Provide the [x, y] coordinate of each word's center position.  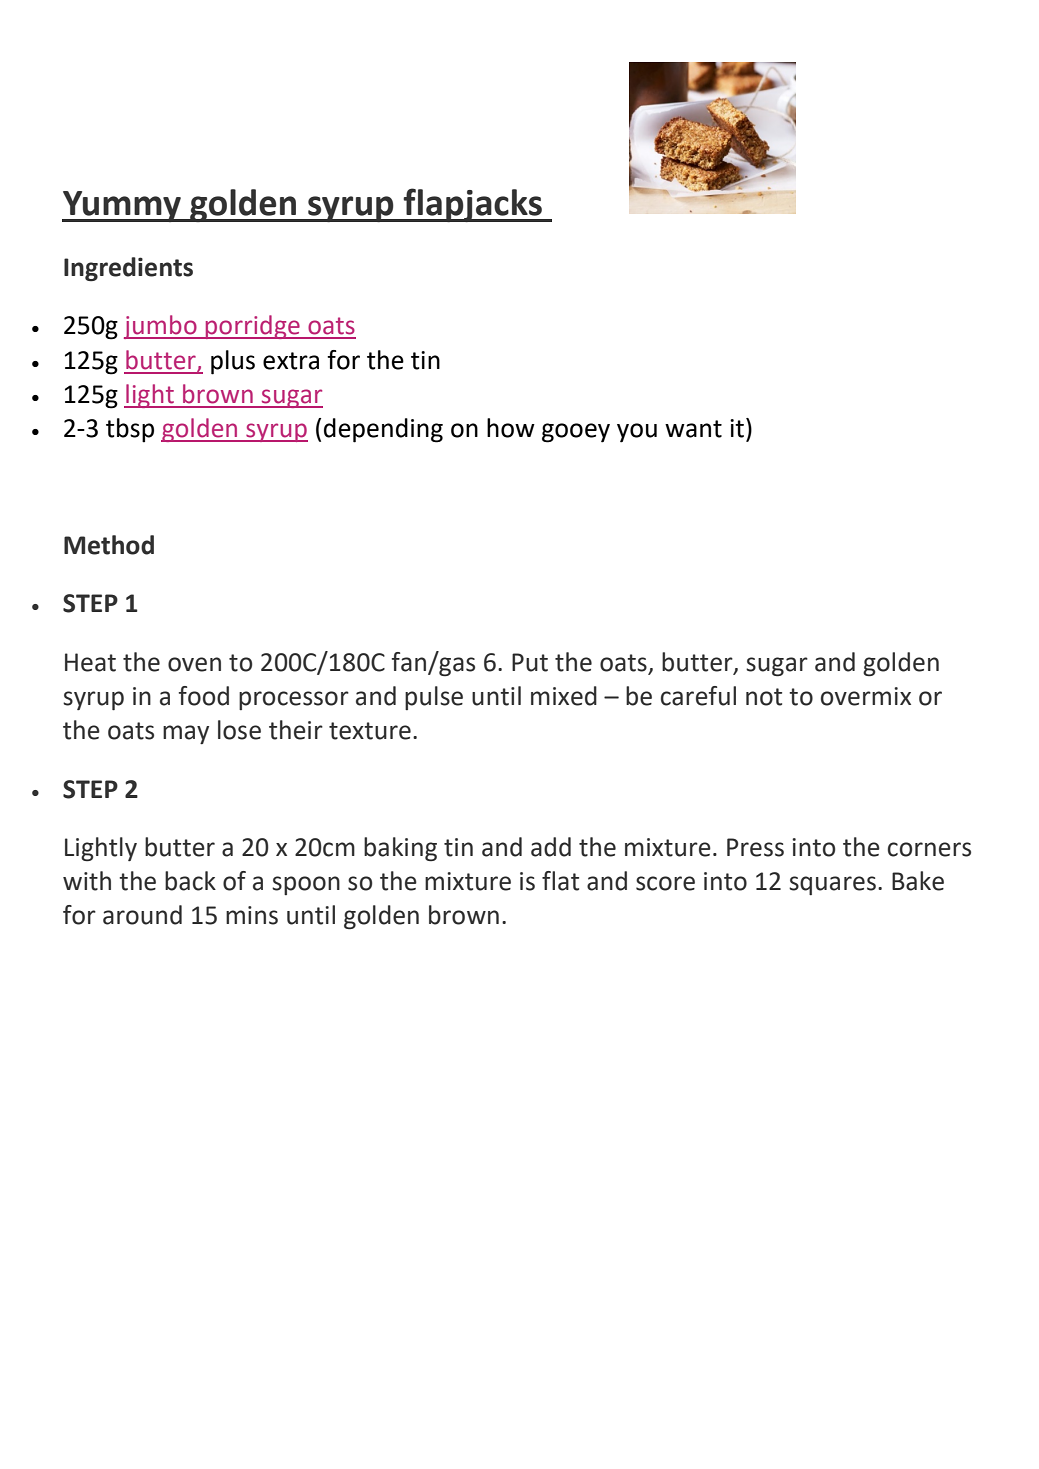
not [764, 697]
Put [530, 662]
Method [109, 545]
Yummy [122, 206]
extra [291, 361]
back [190, 881]
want [693, 429]
